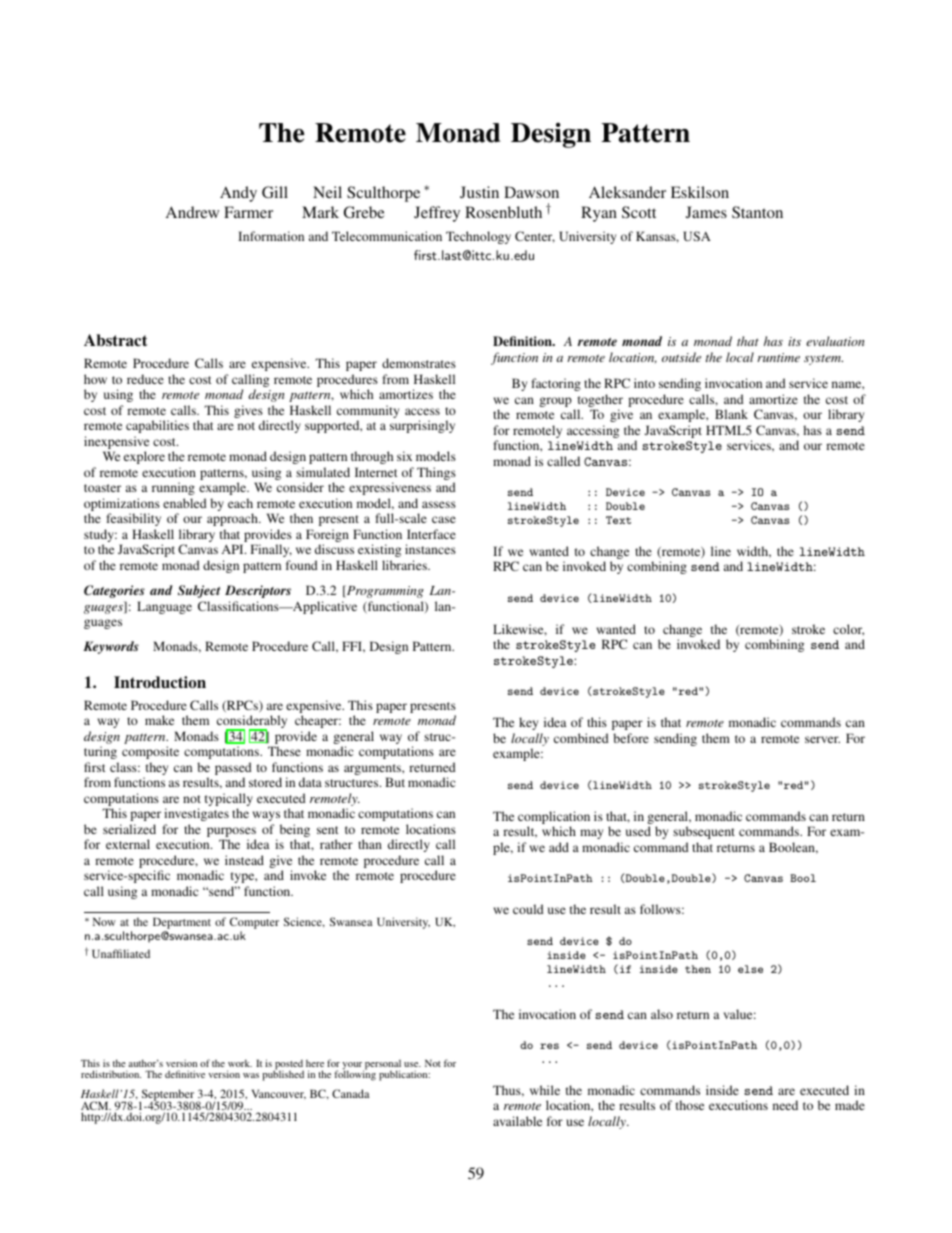 The image size is (952, 1233). Describe the element at coordinates (185, 503) in the screenshot. I see `enabled` at that location.
